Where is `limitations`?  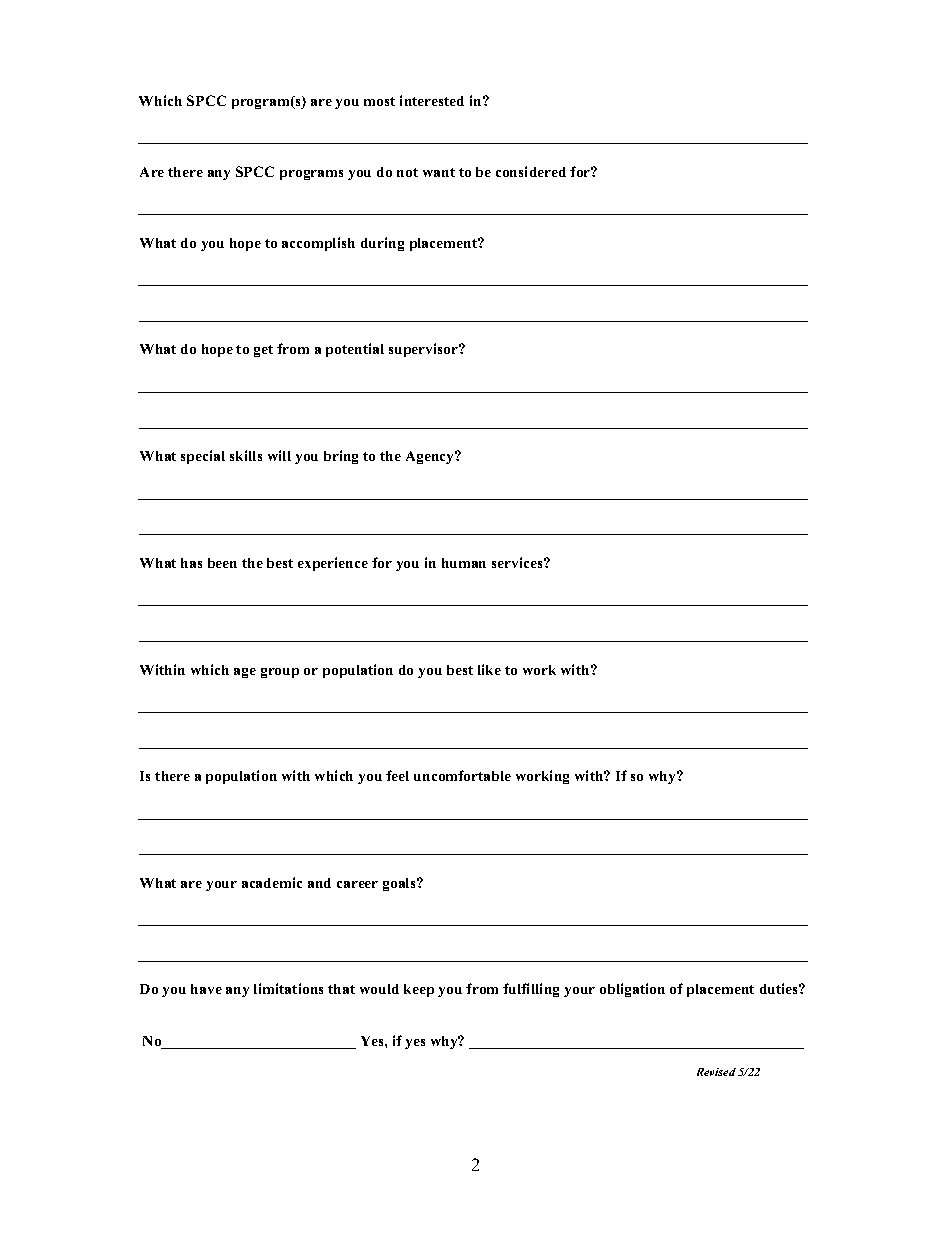
limitations is located at coordinates (288, 988).
